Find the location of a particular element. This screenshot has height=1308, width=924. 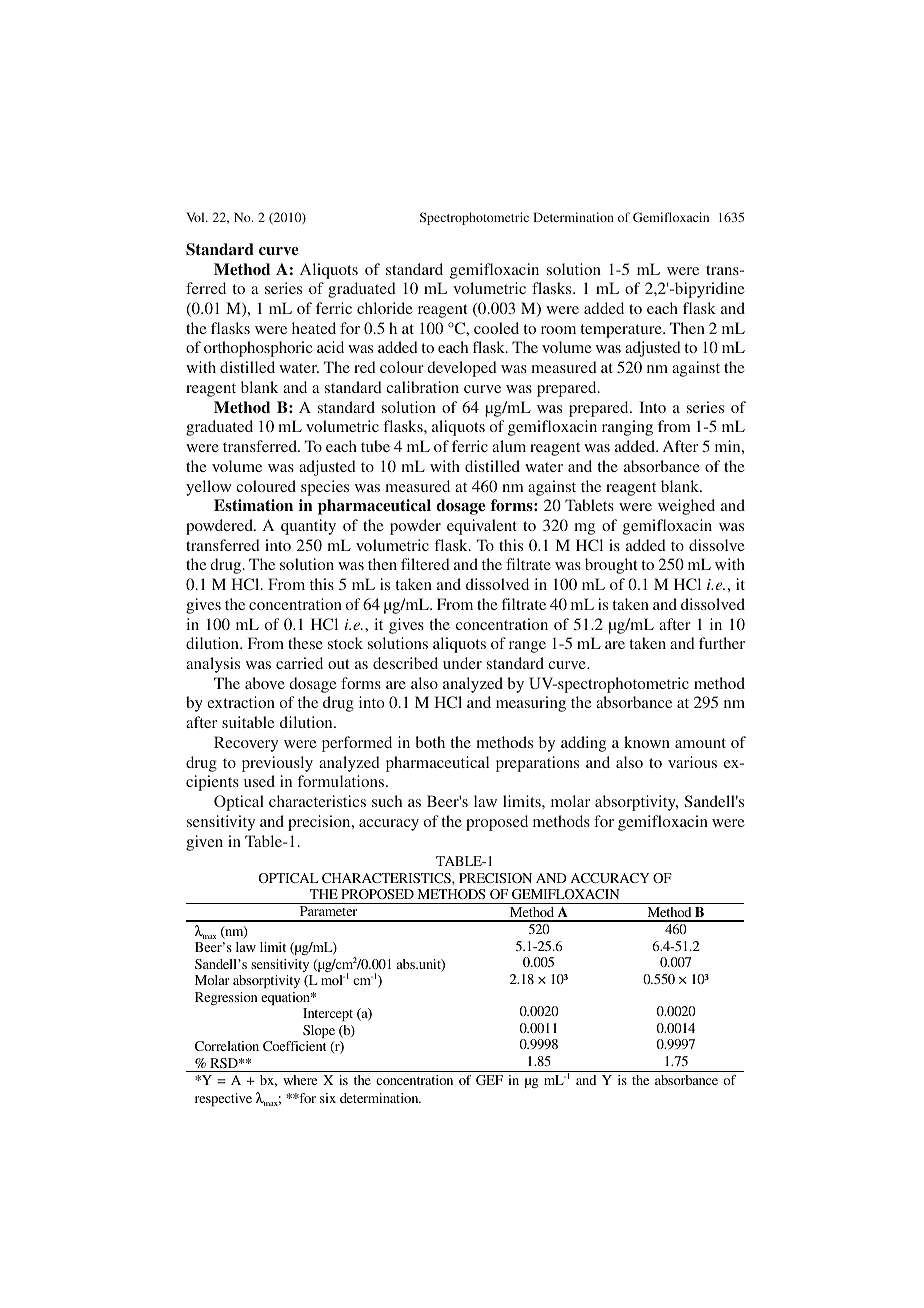

heated is located at coordinates (314, 328).
